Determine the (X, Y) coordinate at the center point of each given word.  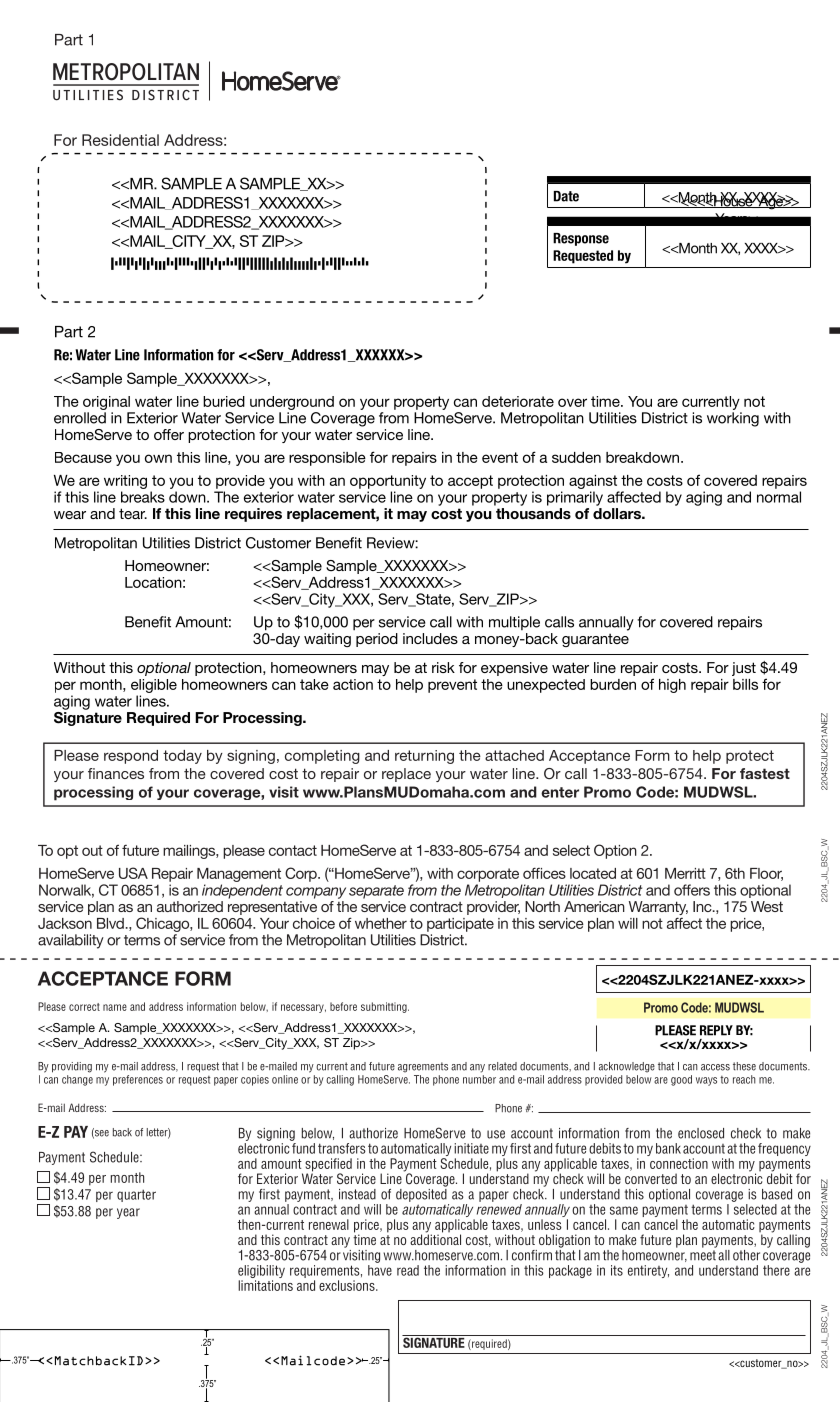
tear (133, 513)
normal (779, 497)
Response (581, 239)
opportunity (388, 482)
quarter (136, 1195)
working (733, 419)
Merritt (685, 873)
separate (376, 892)
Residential (120, 140)
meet (703, 1255)
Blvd (111, 923)
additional (435, 1238)
